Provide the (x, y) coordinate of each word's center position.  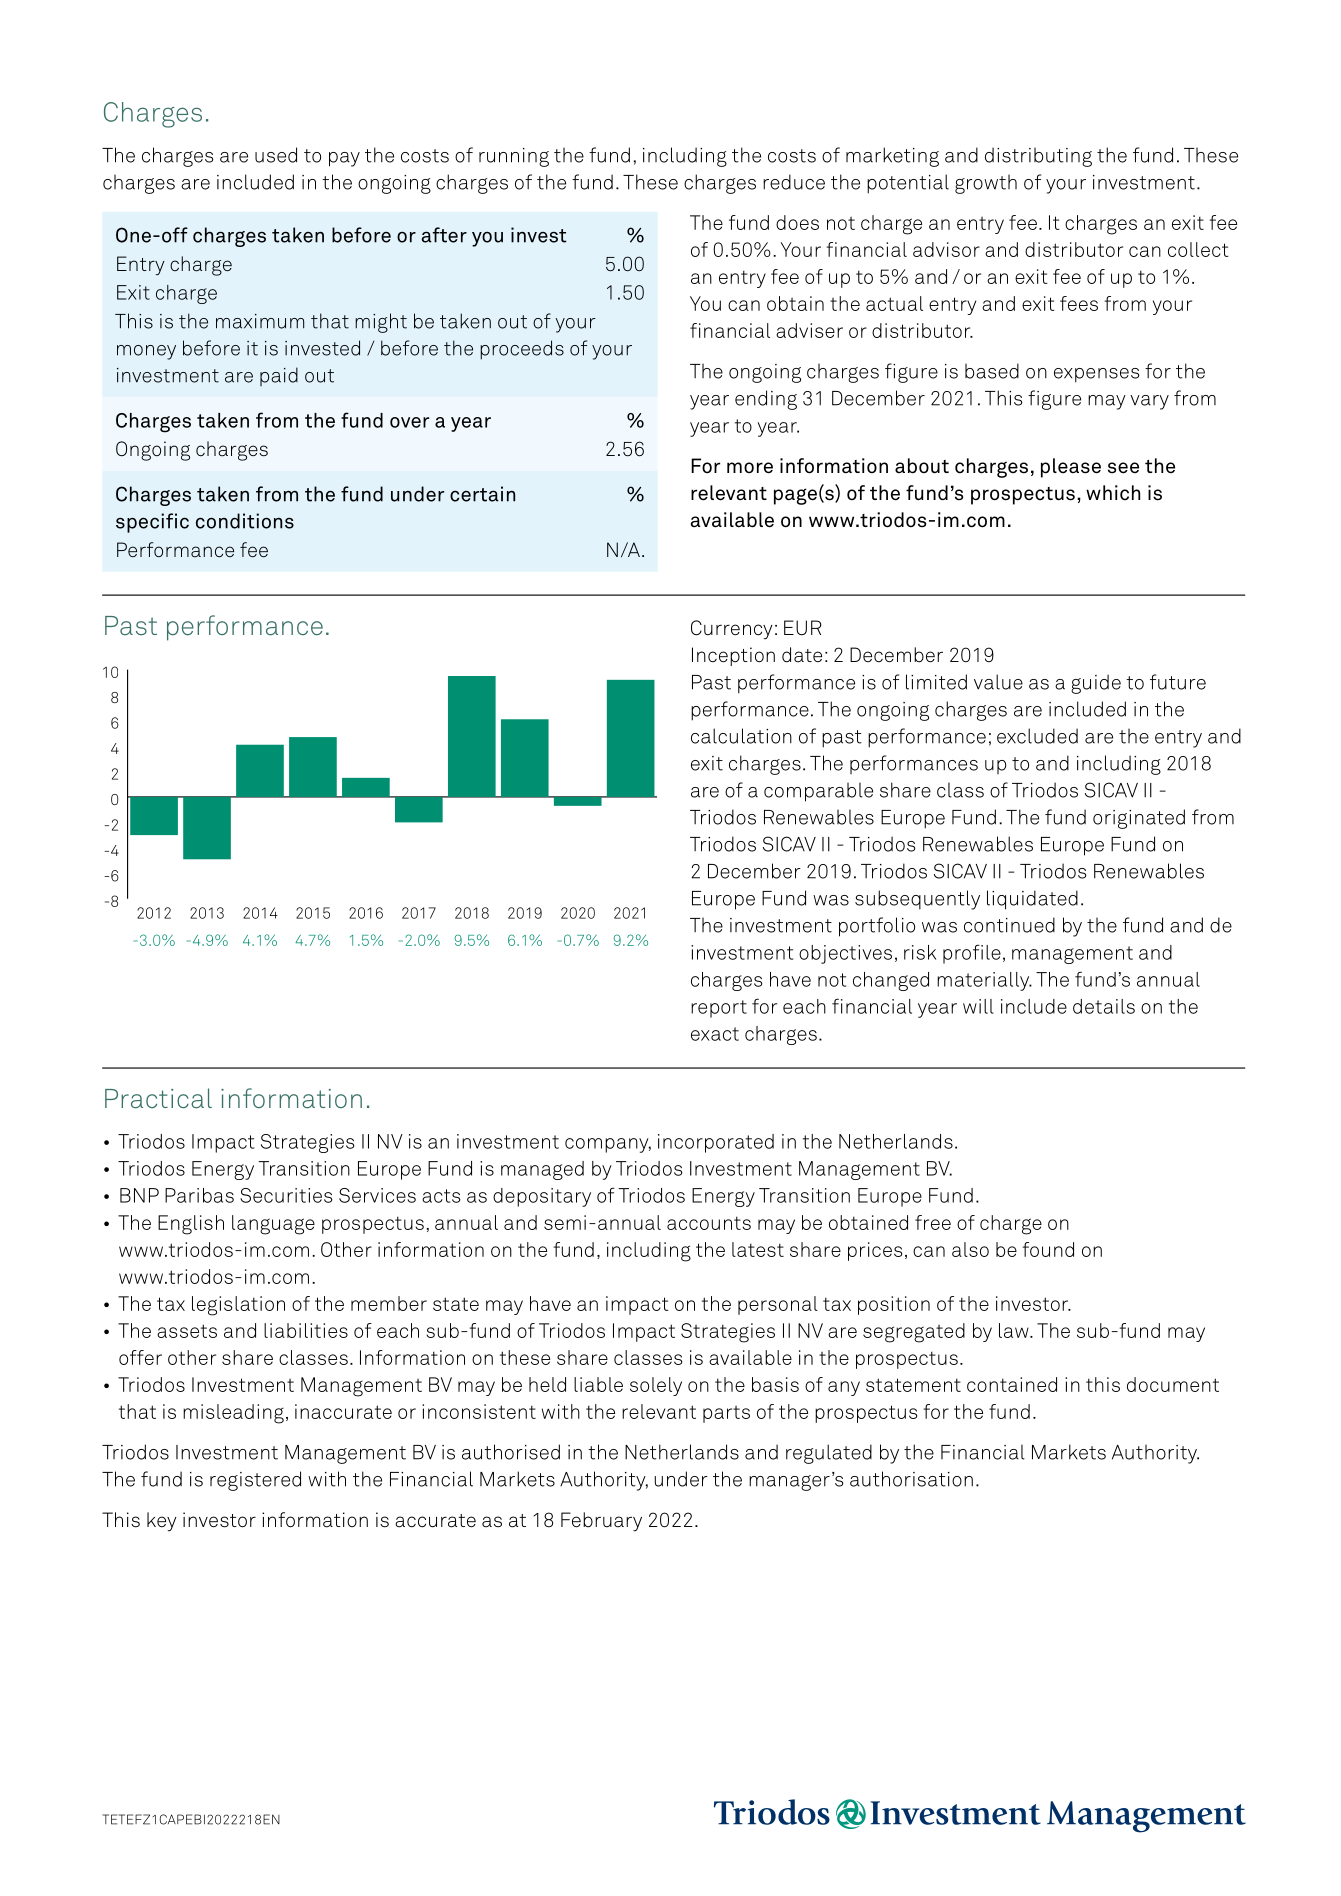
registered (255, 1481)
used (276, 155)
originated (1139, 819)
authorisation (911, 1479)
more (750, 468)
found (1048, 1249)
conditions (245, 521)
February (601, 1521)
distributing (1038, 157)
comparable (818, 792)
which (1113, 493)
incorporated (716, 1143)
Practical (158, 1098)
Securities (286, 1195)
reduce (794, 182)
